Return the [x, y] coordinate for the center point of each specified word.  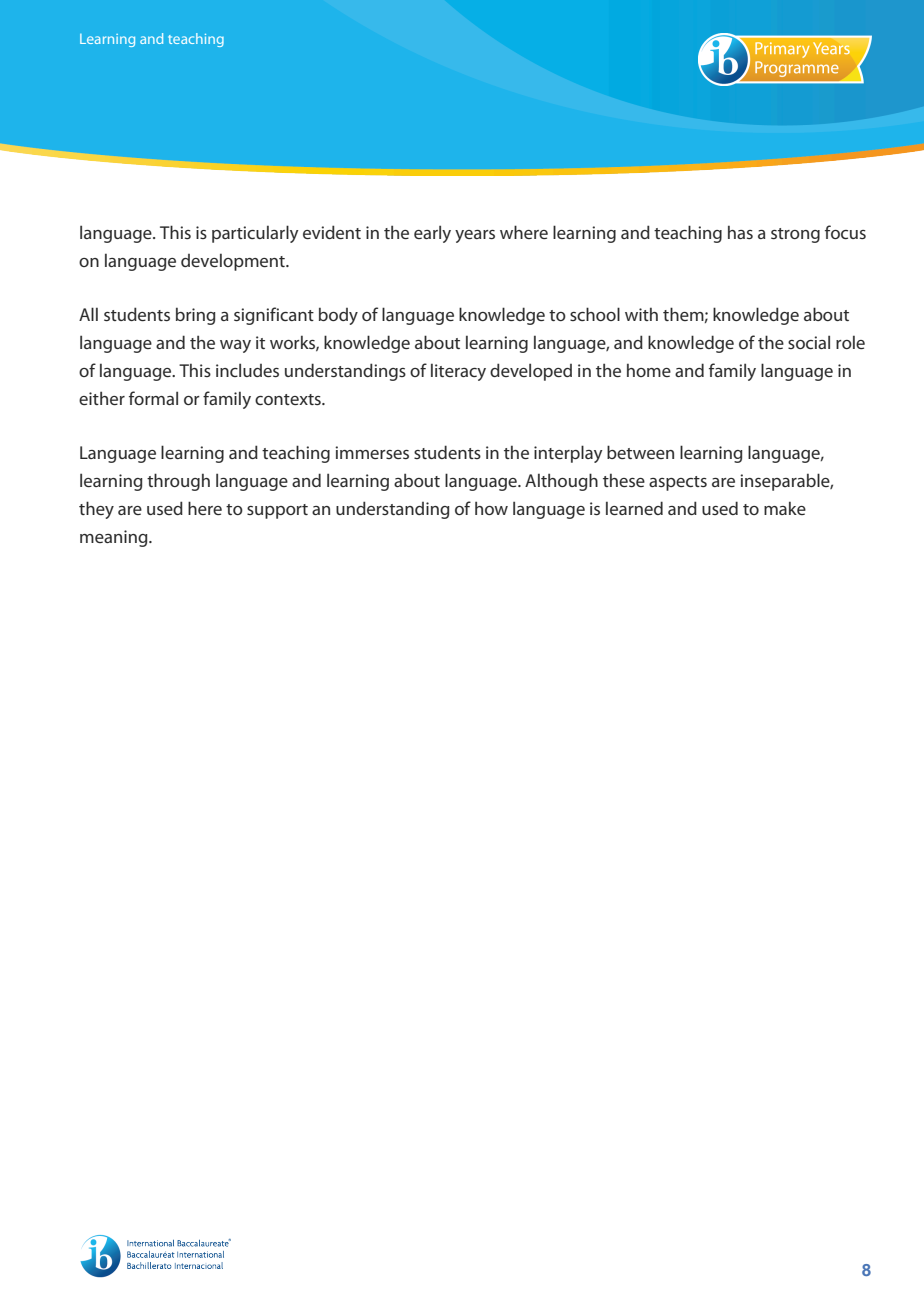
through [178, 482]
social [809, 342]
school [595, 314]
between [640, 452]
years [475, 236]
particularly [255, 234]
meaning [115, 538]
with [641, 314]
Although [561, 482]
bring [196, 316]
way [235, 346]
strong [795, 235]
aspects [678, 483]
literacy [458, 372]
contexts [289, 399]
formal [153, 398]
